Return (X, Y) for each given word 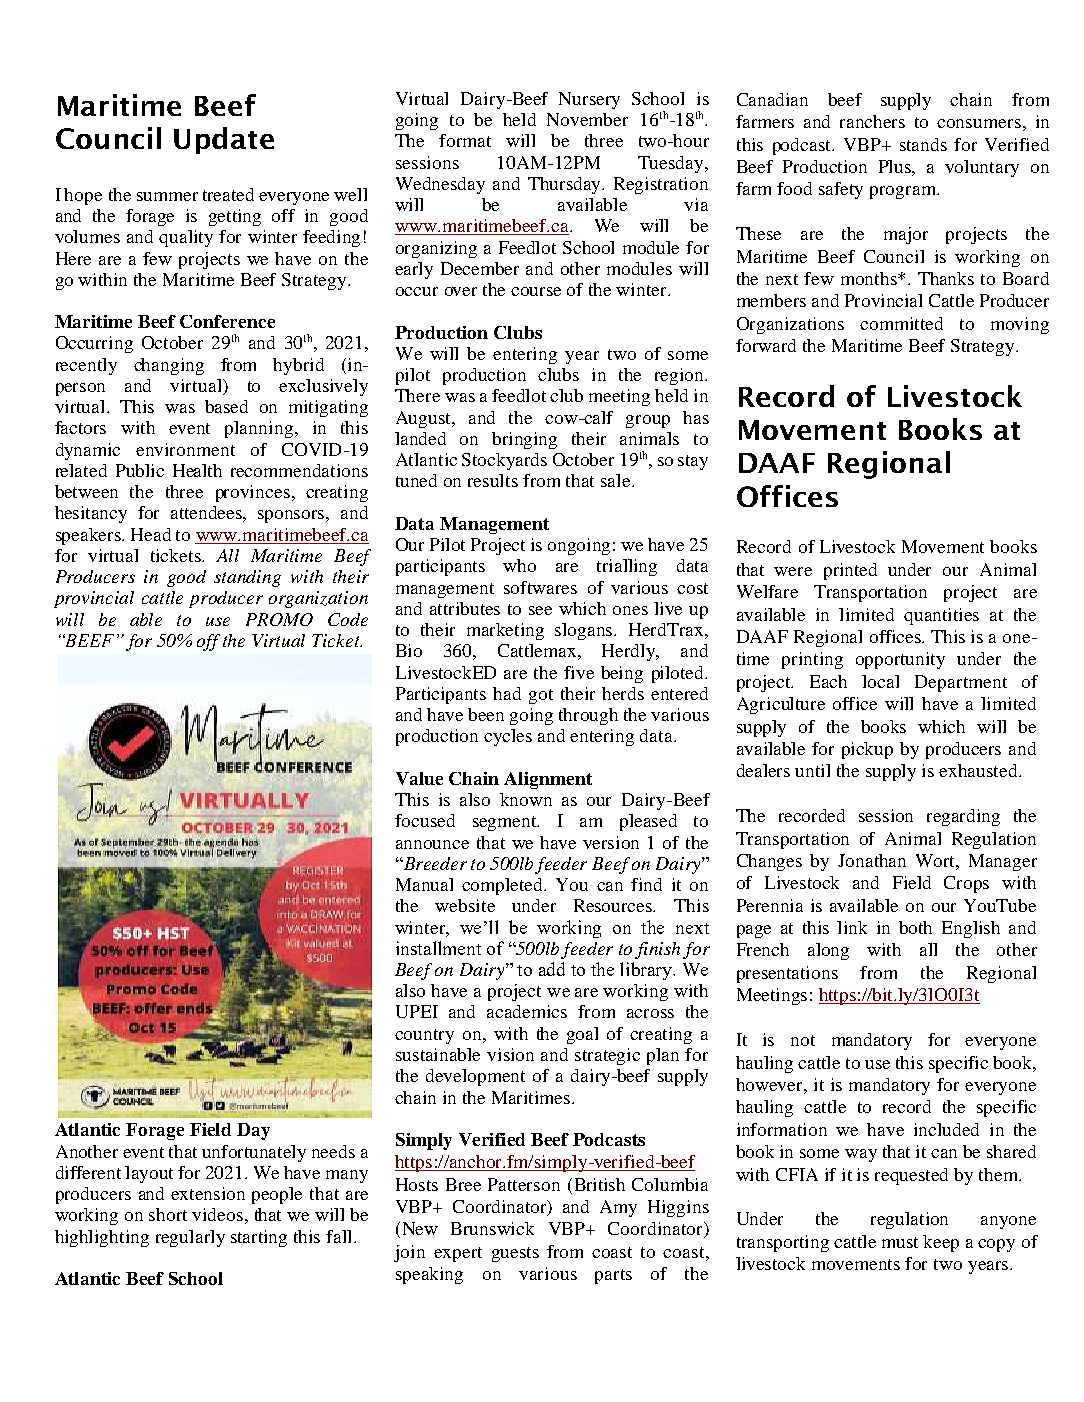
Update (224, 140)
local (880, 681)
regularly (190, 1238)
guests (515, 1254)
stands (923, 144)
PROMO (279, 619)
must (900, 1242)
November (587, 119)
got (541, 696)
